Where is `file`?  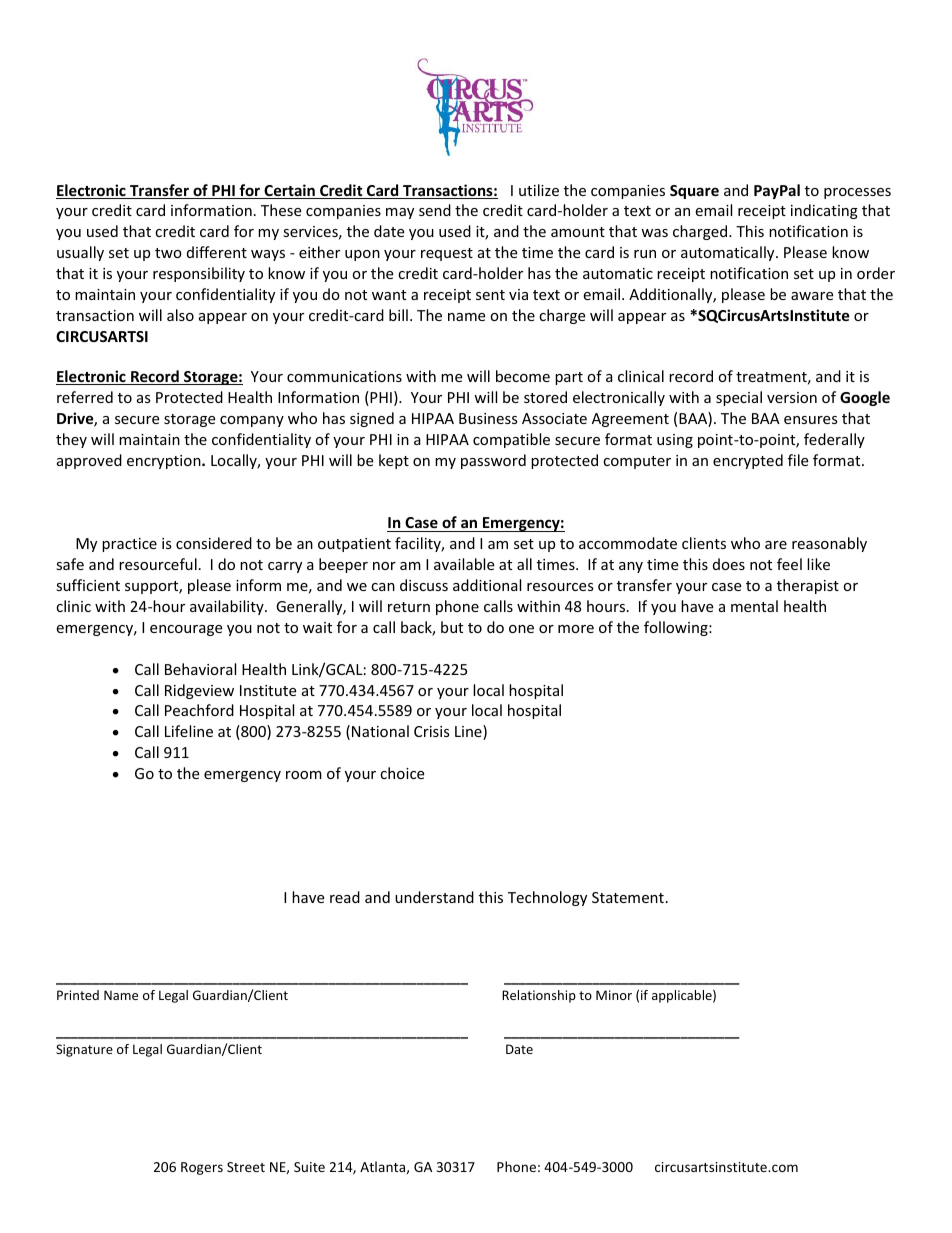 file is located at coordinates (798, 460).
